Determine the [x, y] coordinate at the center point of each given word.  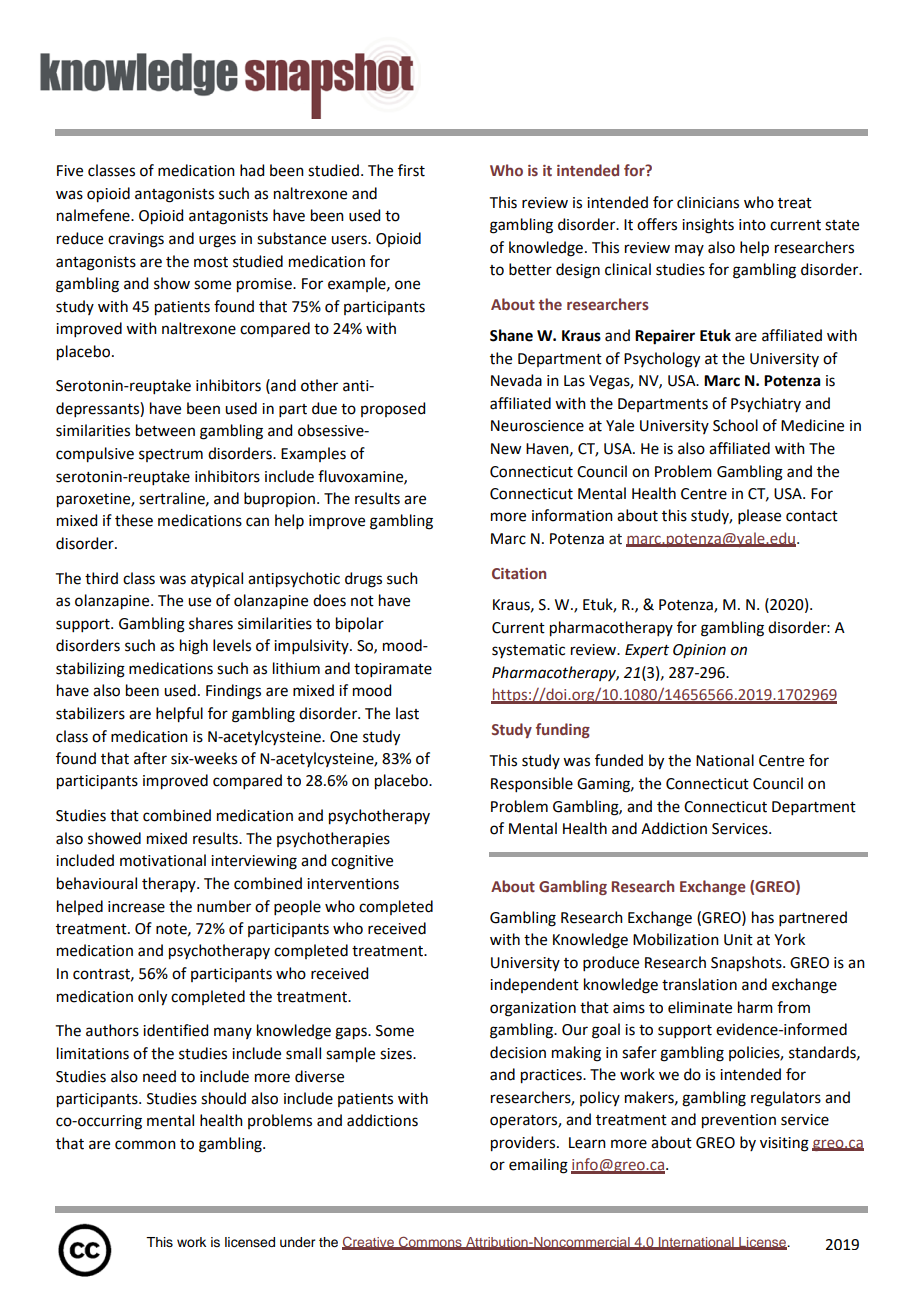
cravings [136, 240]
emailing [538, 1166]
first [411, 170]
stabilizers [90, 713]
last [407, 713]
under [297, 1242]
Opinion [699, 651]
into [752, 225]
